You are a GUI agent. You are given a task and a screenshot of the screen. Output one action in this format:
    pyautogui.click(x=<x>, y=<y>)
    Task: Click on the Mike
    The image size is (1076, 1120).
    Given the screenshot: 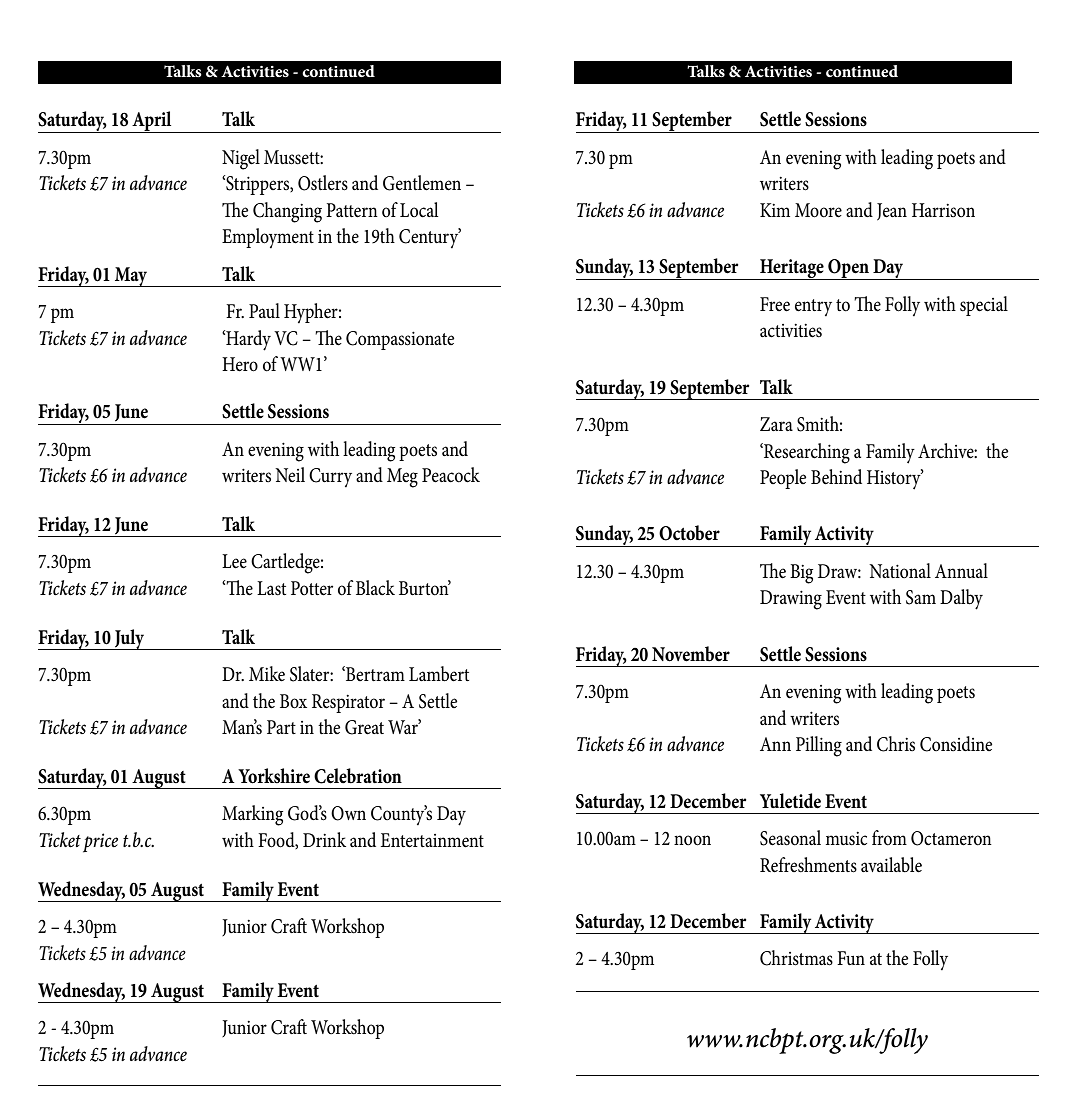 What is the action you would take?
    pyautogui.click(x=267, y=674)
